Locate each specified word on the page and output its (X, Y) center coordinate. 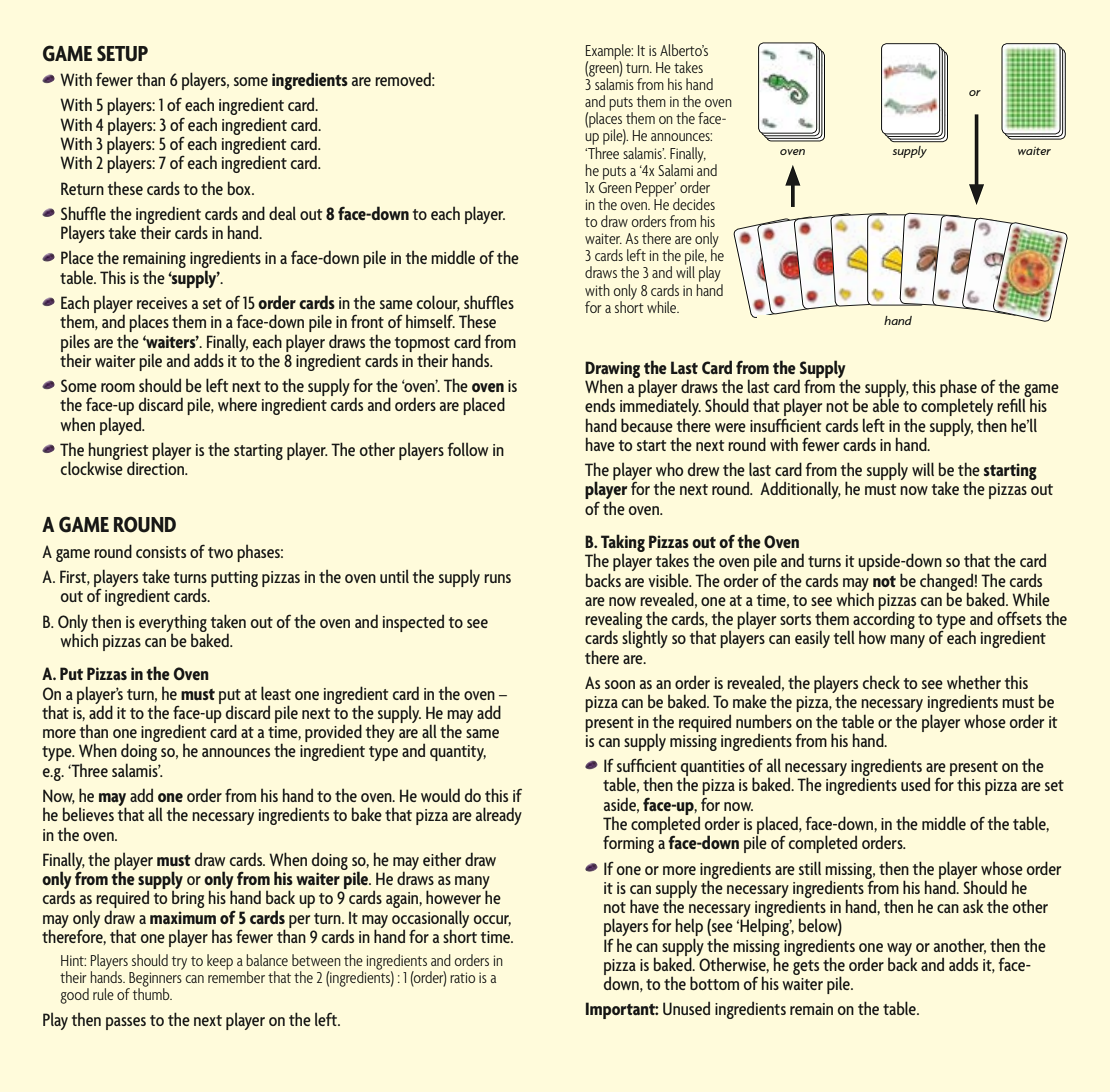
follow (468, 449)
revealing (615, 621)
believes (88, 814)
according (883, 620)
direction (156, 467)
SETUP (122, 54)
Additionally (800, 490)
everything (173, 624)
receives (162, 303)
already (499, 816)
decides (694, 204)
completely (957, 407)
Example (609, 53)
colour (438, 303)
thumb (152, 993)
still (810, 868)
